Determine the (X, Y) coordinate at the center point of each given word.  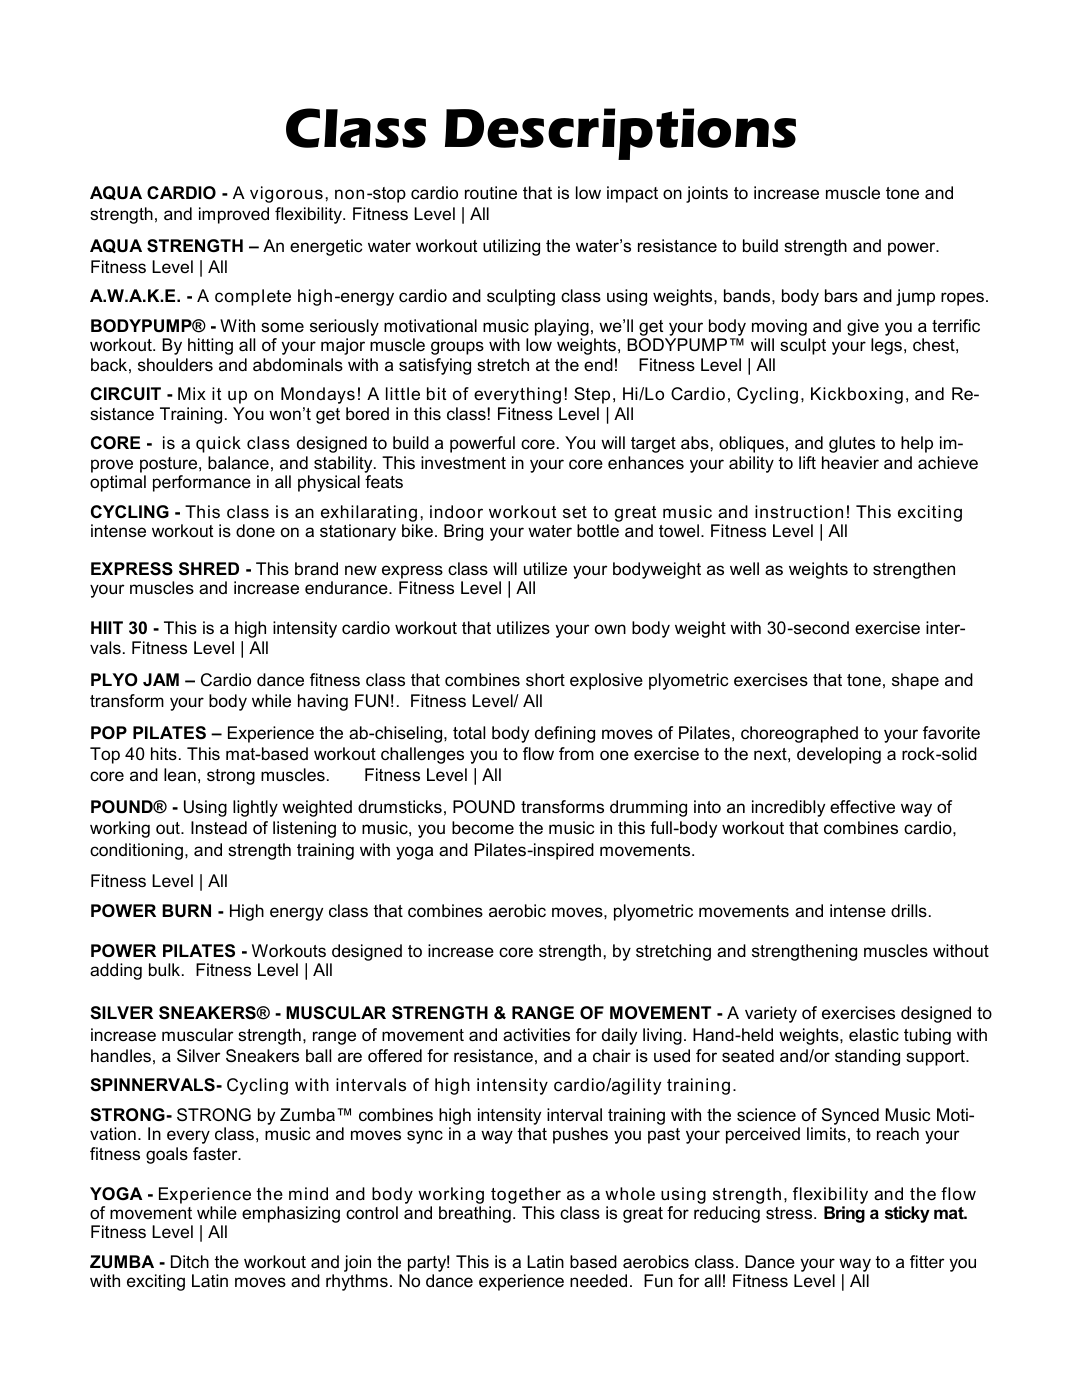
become (483, 828)
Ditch (190, 1261)
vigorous (286, 194)
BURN (186, 911)
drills (909, 910)
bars (841, 296)
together (525, 1197)
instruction (799, 512)
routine (491, 192)
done (255, 531)
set (575, 512)
